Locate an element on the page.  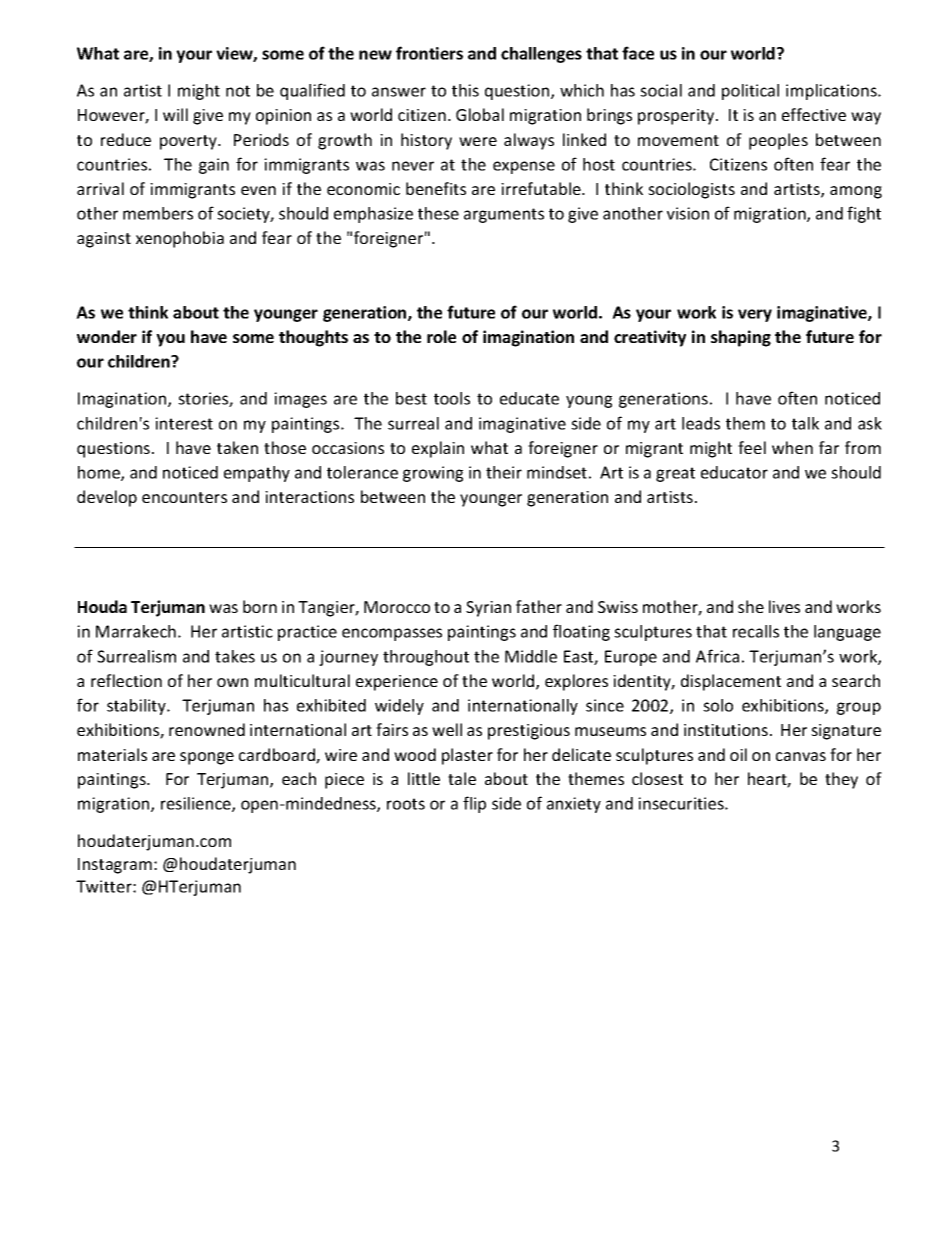
takes is located at coordinates (235, 656).
